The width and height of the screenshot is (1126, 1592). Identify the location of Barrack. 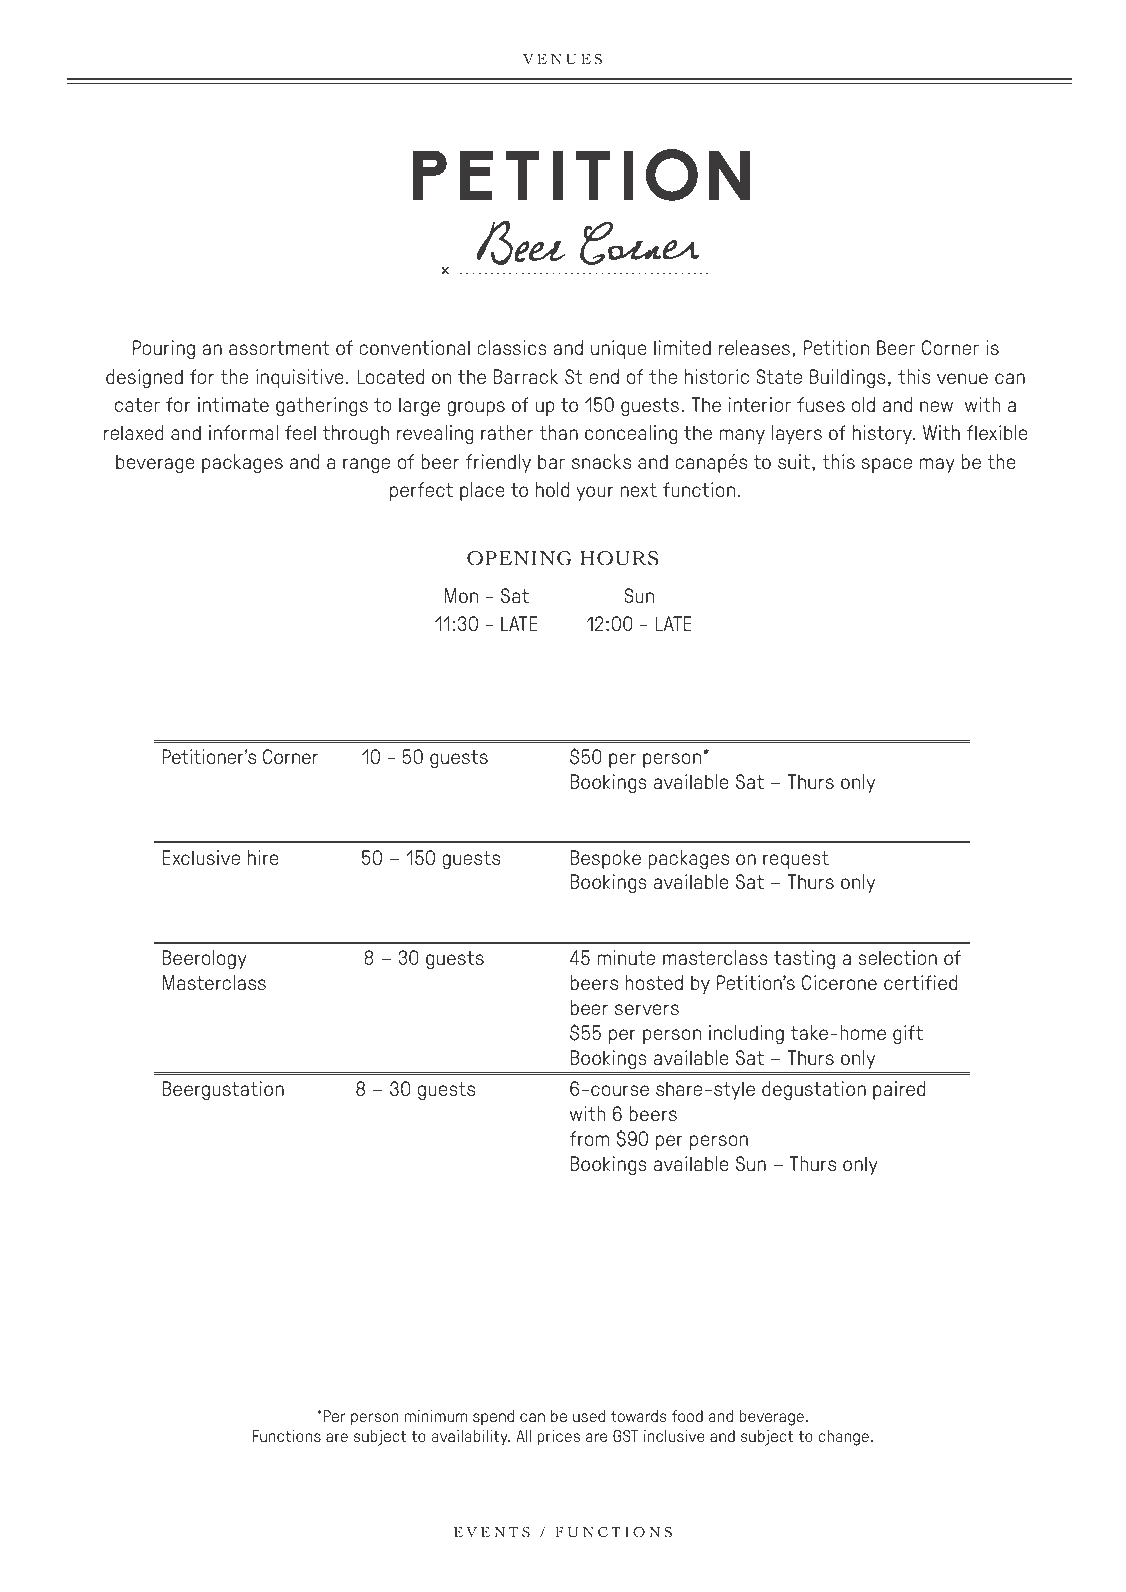
(526, 376).
